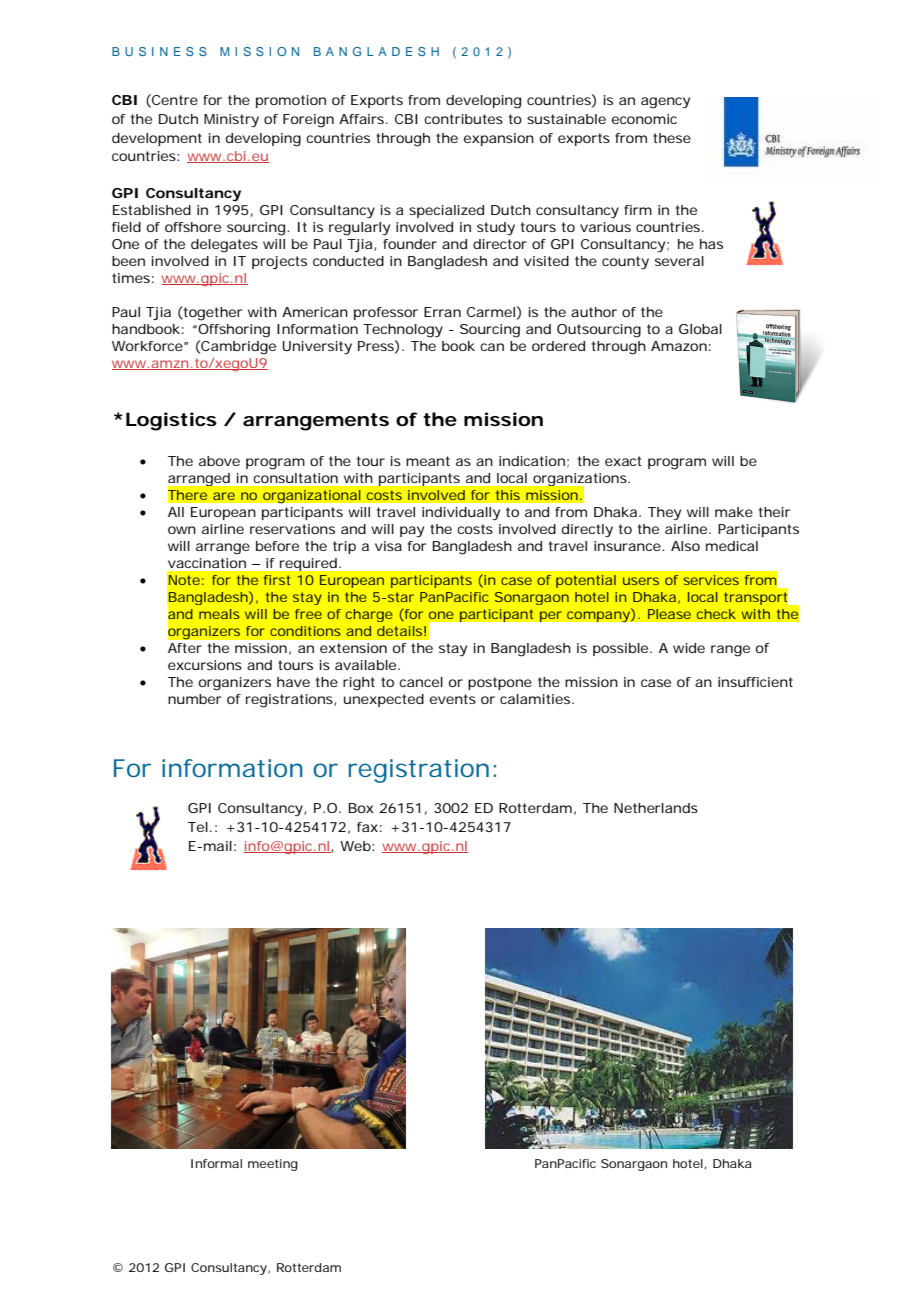 This document has width=924, height=1308. I want to click on check, so click(716, 614).
